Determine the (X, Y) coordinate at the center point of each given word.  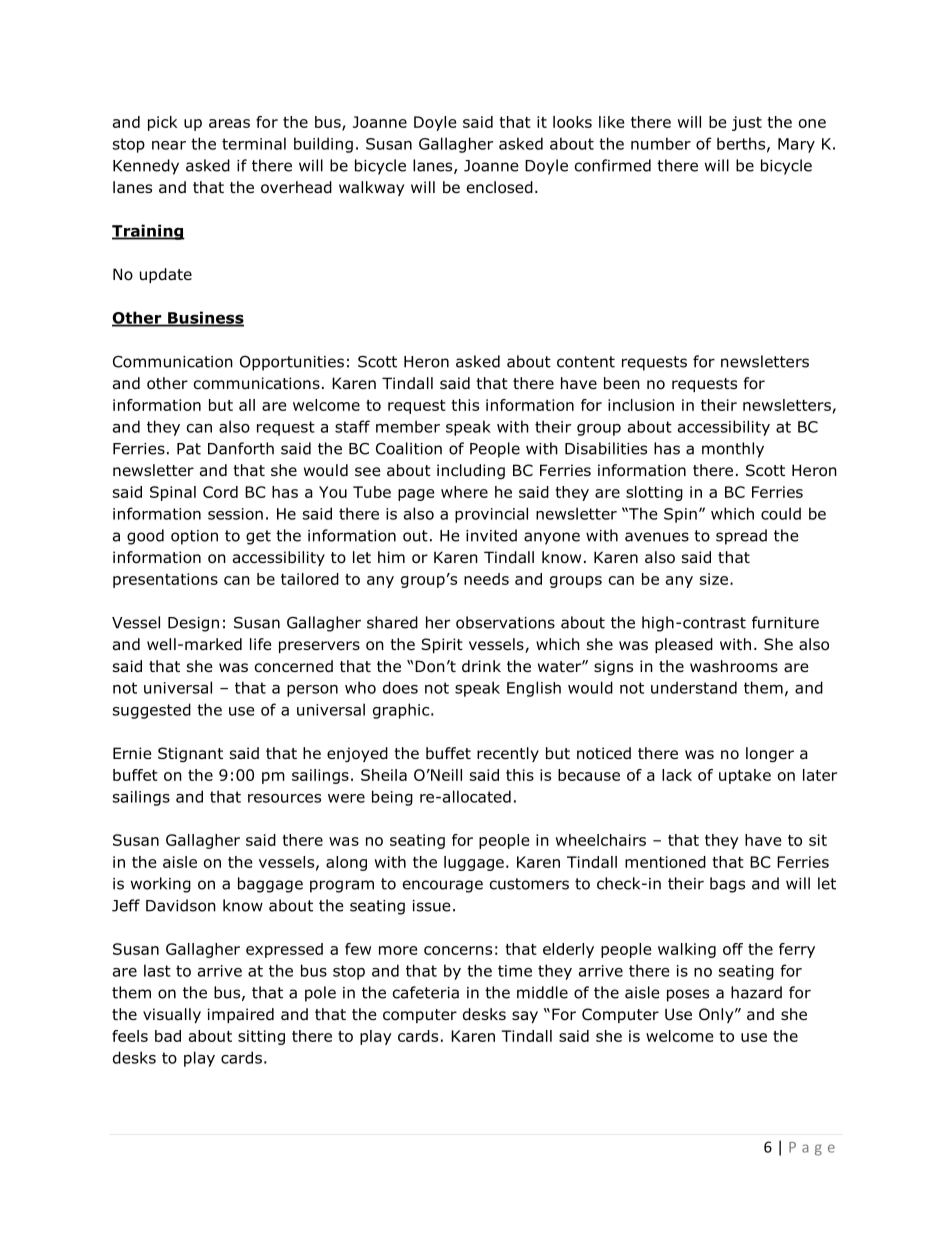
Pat (189, 449)
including (471, 471)
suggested (152, 711)
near (169, 145)
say (525, 1017)
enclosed (500, 187)
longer (770, 754)
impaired (241, 1015)
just (747, 123)
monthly (733, 450)
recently (508, 754)
